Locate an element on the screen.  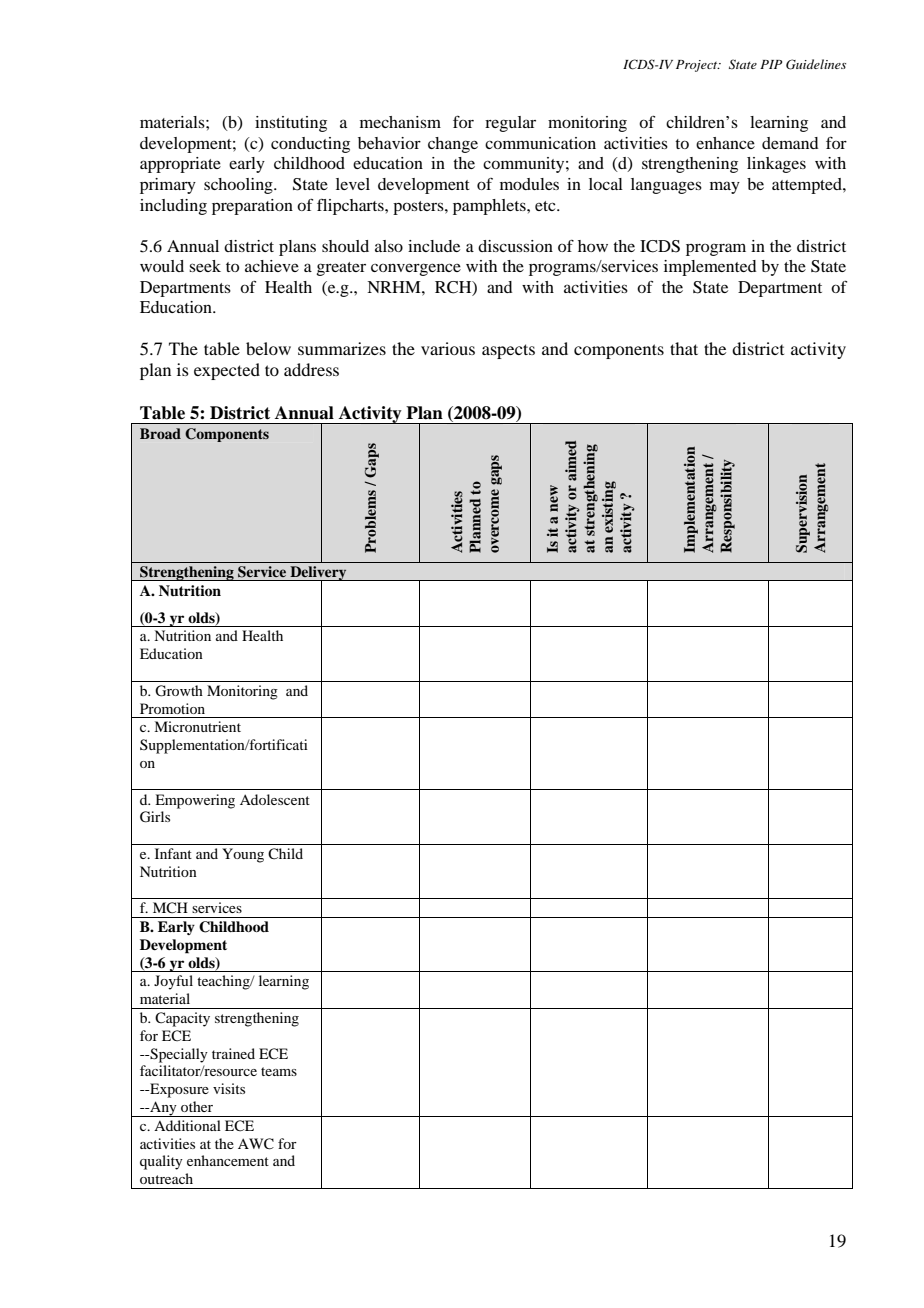
instituting is located at coordinates (291, 124).
